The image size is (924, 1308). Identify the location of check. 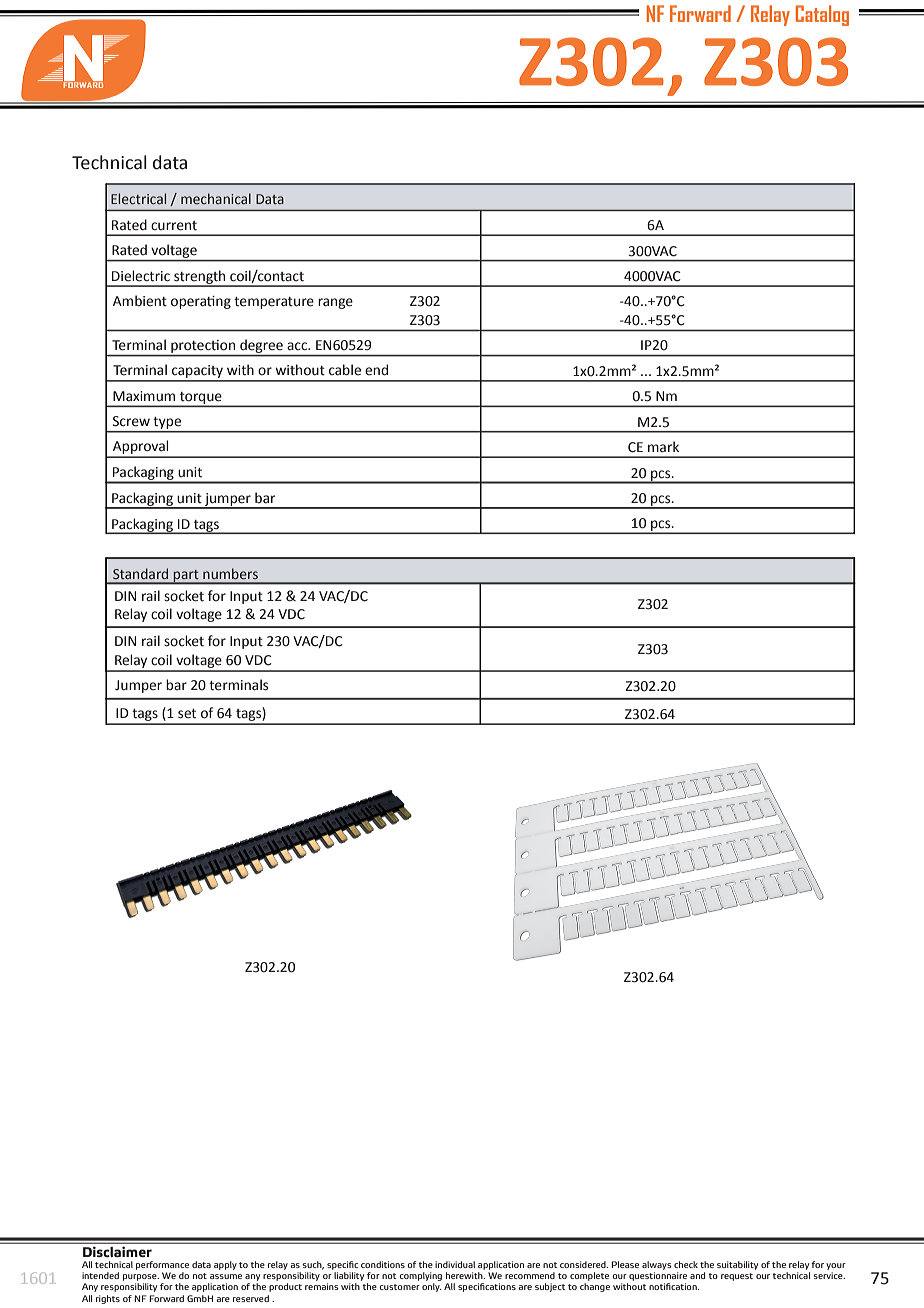
(686, 1264).
